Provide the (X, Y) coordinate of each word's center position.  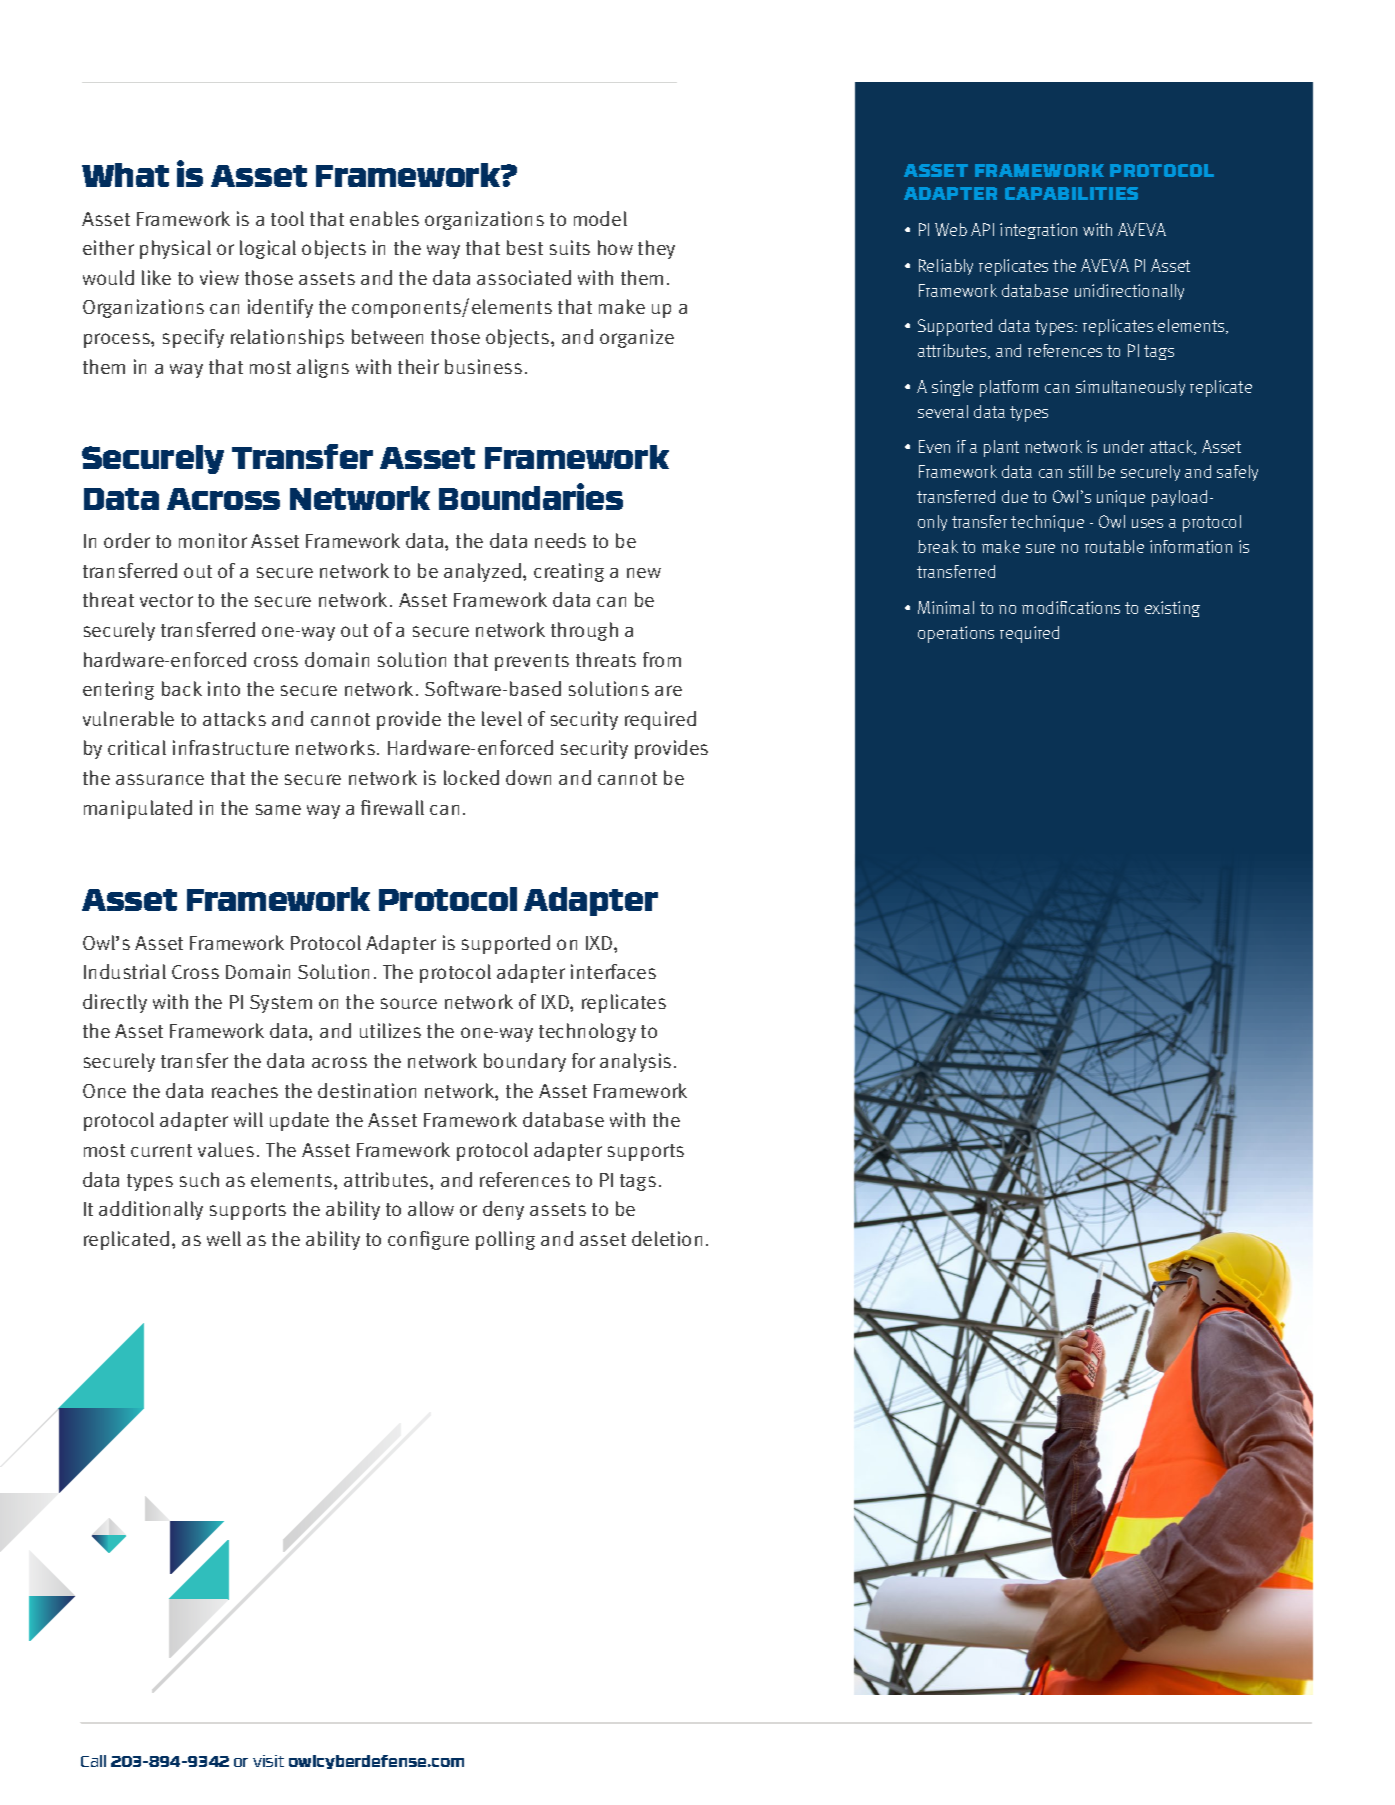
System (281, 1004)
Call (93, 1761)
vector (166, 600)
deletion (667, 1238)
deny (503, 1210)
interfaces (613, 971)
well (224, 1238)
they (656, 249)
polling (505, 1240)
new (644, 573)
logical (268, 249)
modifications (1071, 607)
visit (268, 1761)
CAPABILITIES (1071, 193)
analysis (635, 1062)
